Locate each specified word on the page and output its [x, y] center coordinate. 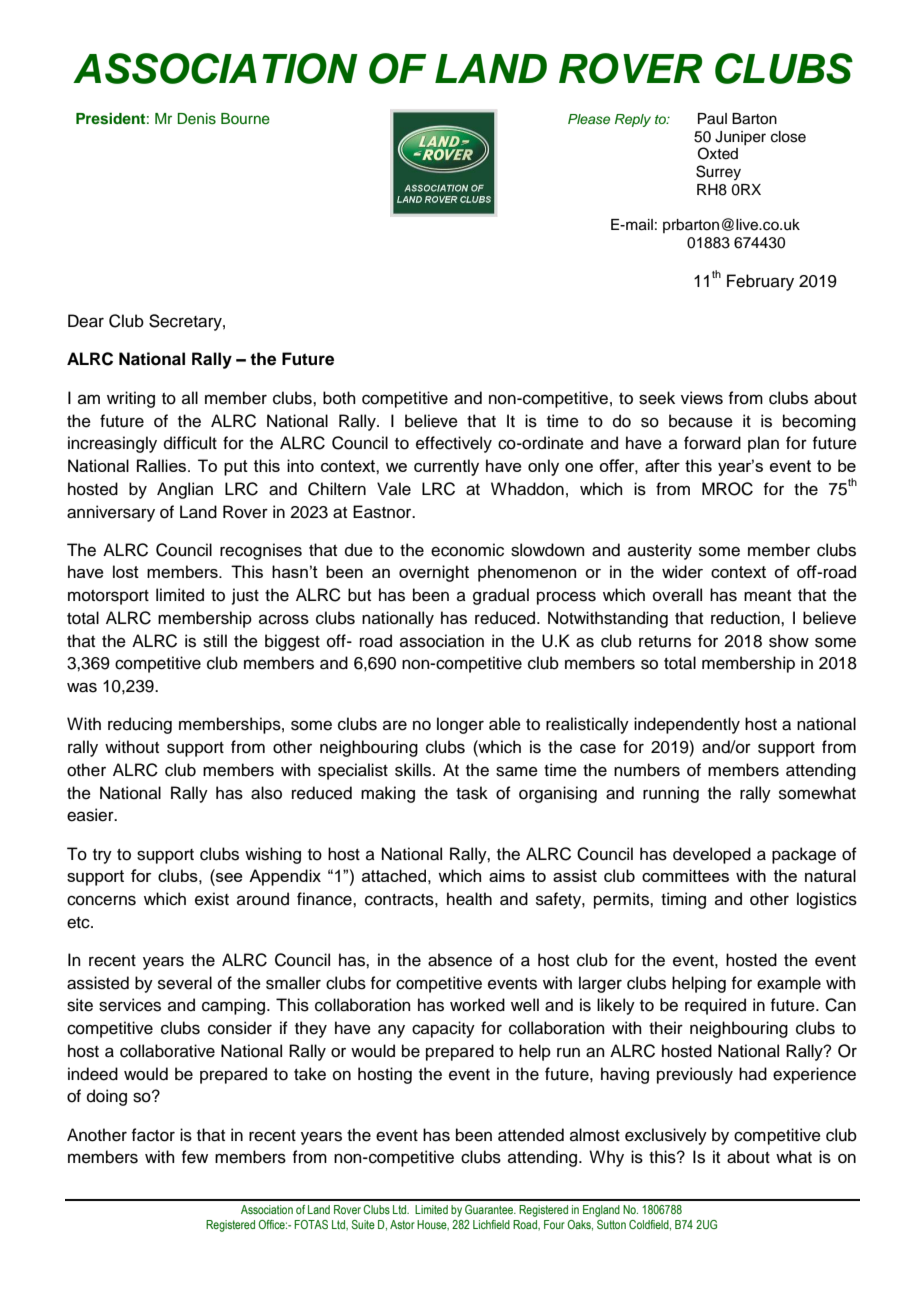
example [789, 984]
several [185, 983]
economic [467, 550]
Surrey [718, 173]
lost [126, 571]
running [671, 794]
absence [460, 960]
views [702, 398]
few [195, 1157]
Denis [197, 119]
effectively [454, 444]
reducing [140, 725]
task [472, 793]
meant [767, 596]
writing [131, 399]
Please [589, 119]
